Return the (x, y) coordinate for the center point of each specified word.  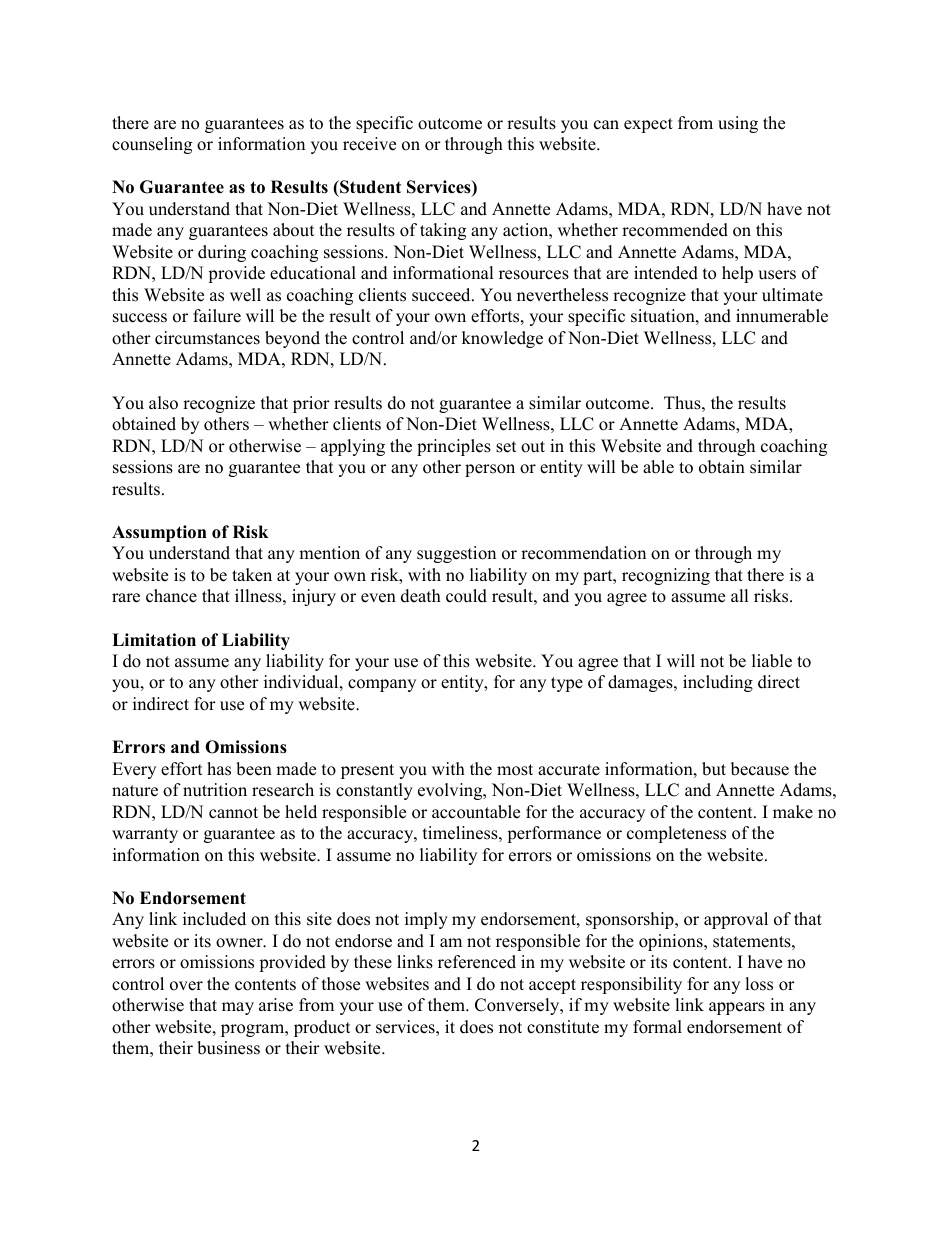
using (738, 124)
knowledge (502, 339)
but (714, 769)
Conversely (518, 1006)
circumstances (207, 338)
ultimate (792, 295)
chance (171, 596)
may (238, 1008)
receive (369, 144)
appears (737, 1008)
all (739, 595)
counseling (152, 145)
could (466, 596)
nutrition (215, 790)
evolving (451, 791)
